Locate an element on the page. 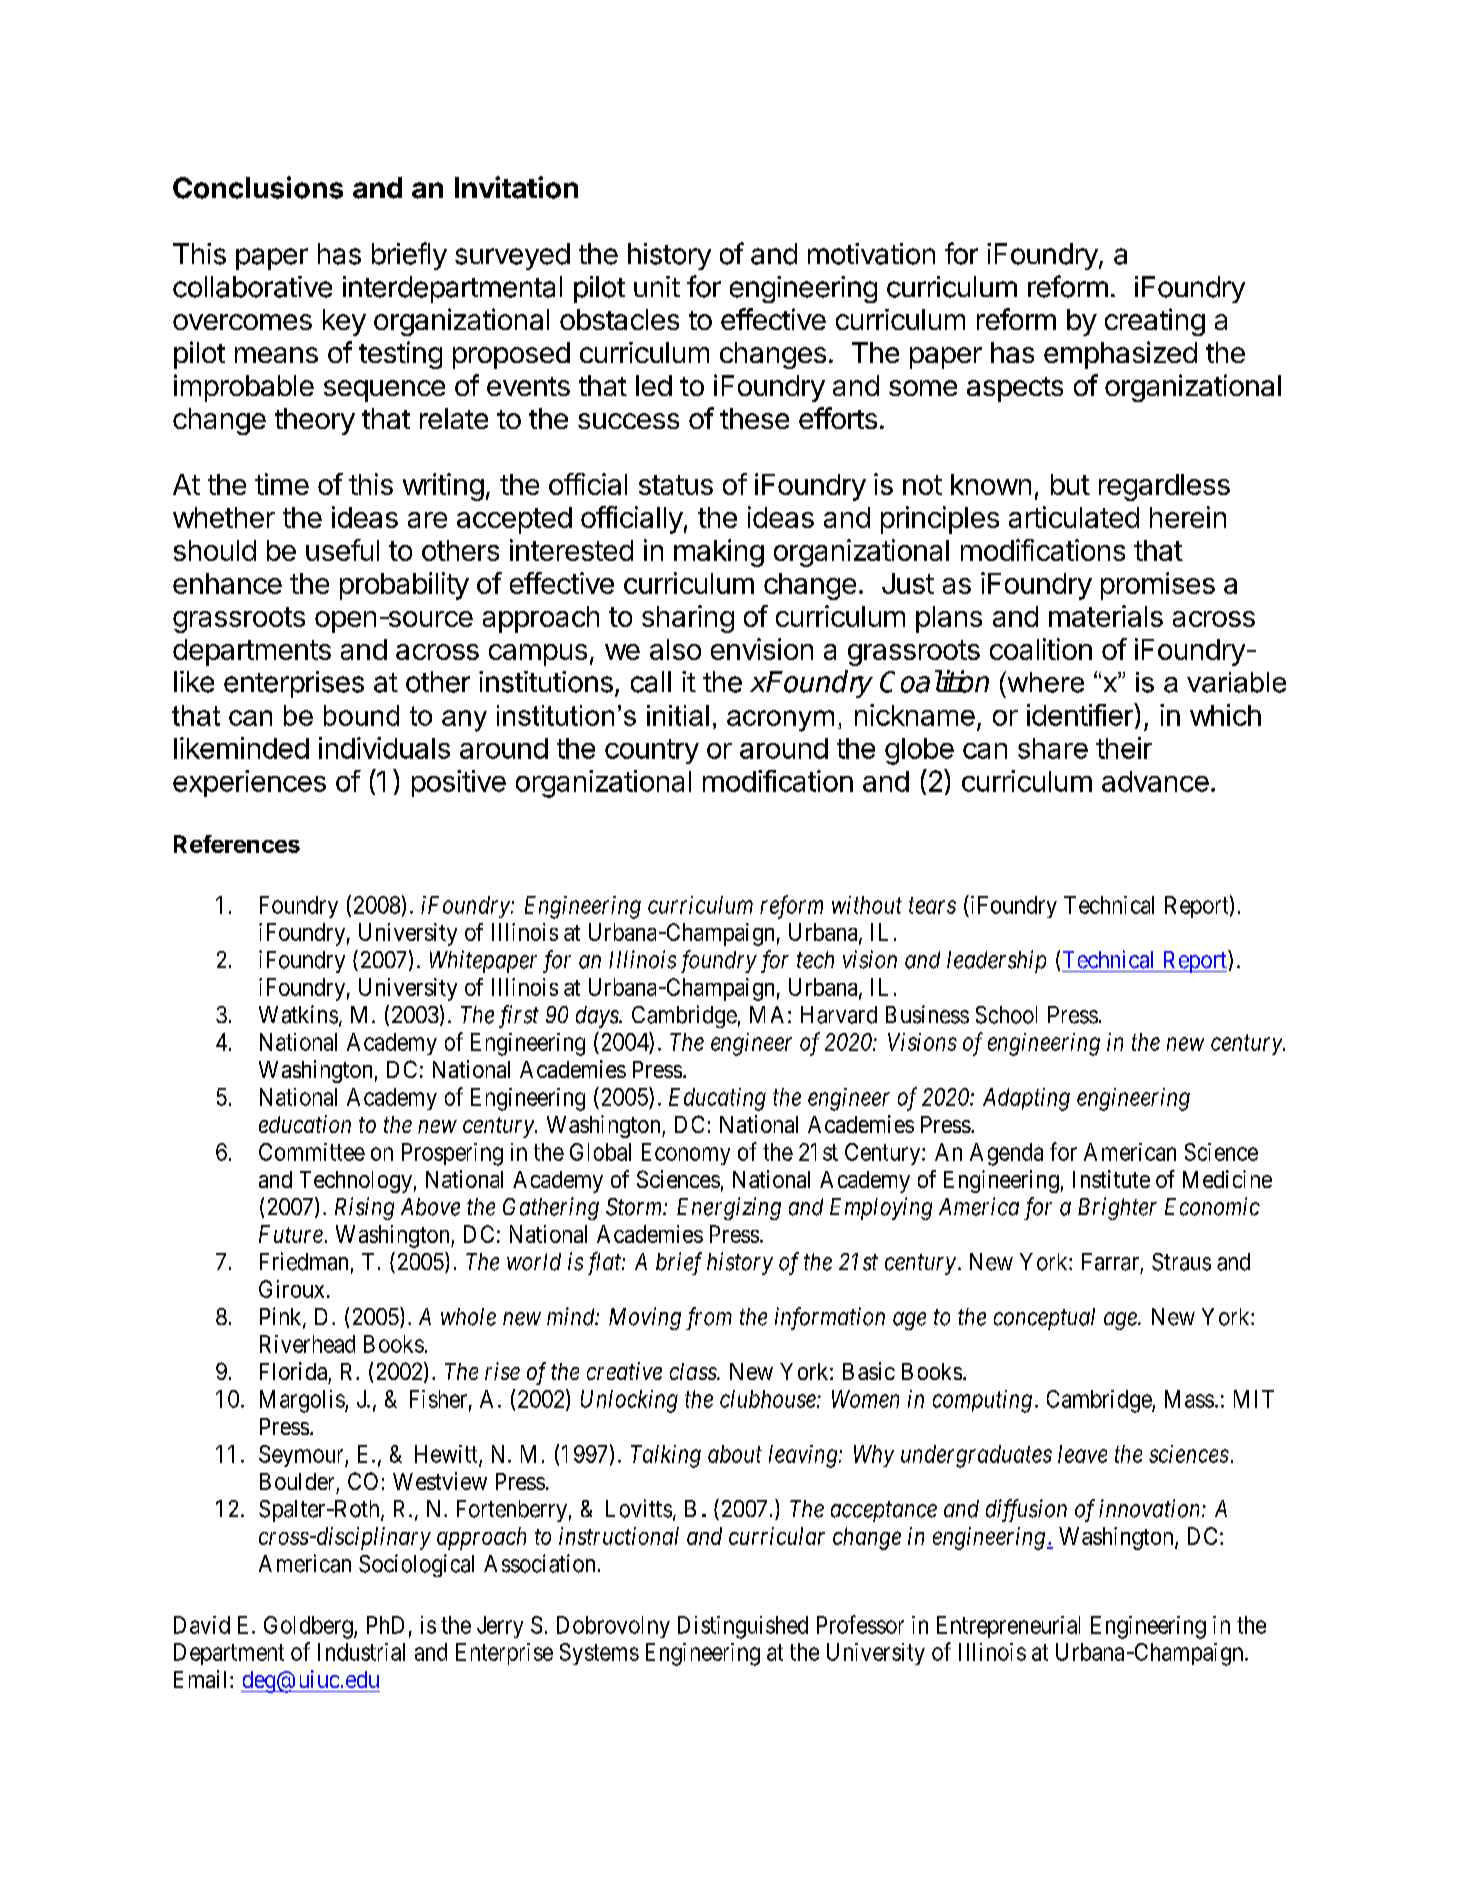  Economy is located at coordinates (686, 1154).
